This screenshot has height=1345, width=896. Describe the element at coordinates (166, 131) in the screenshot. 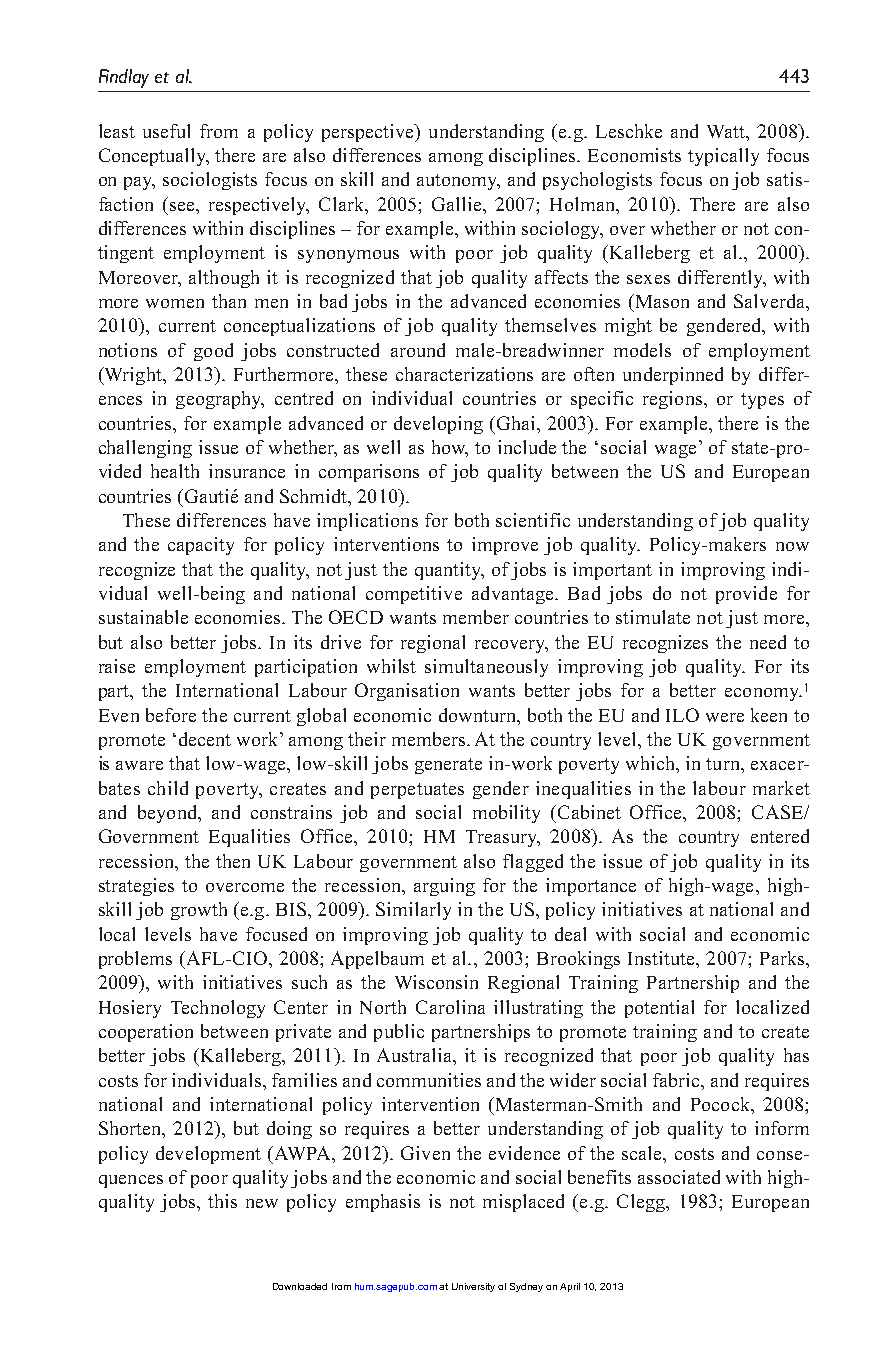

I see `useful` at that location.
